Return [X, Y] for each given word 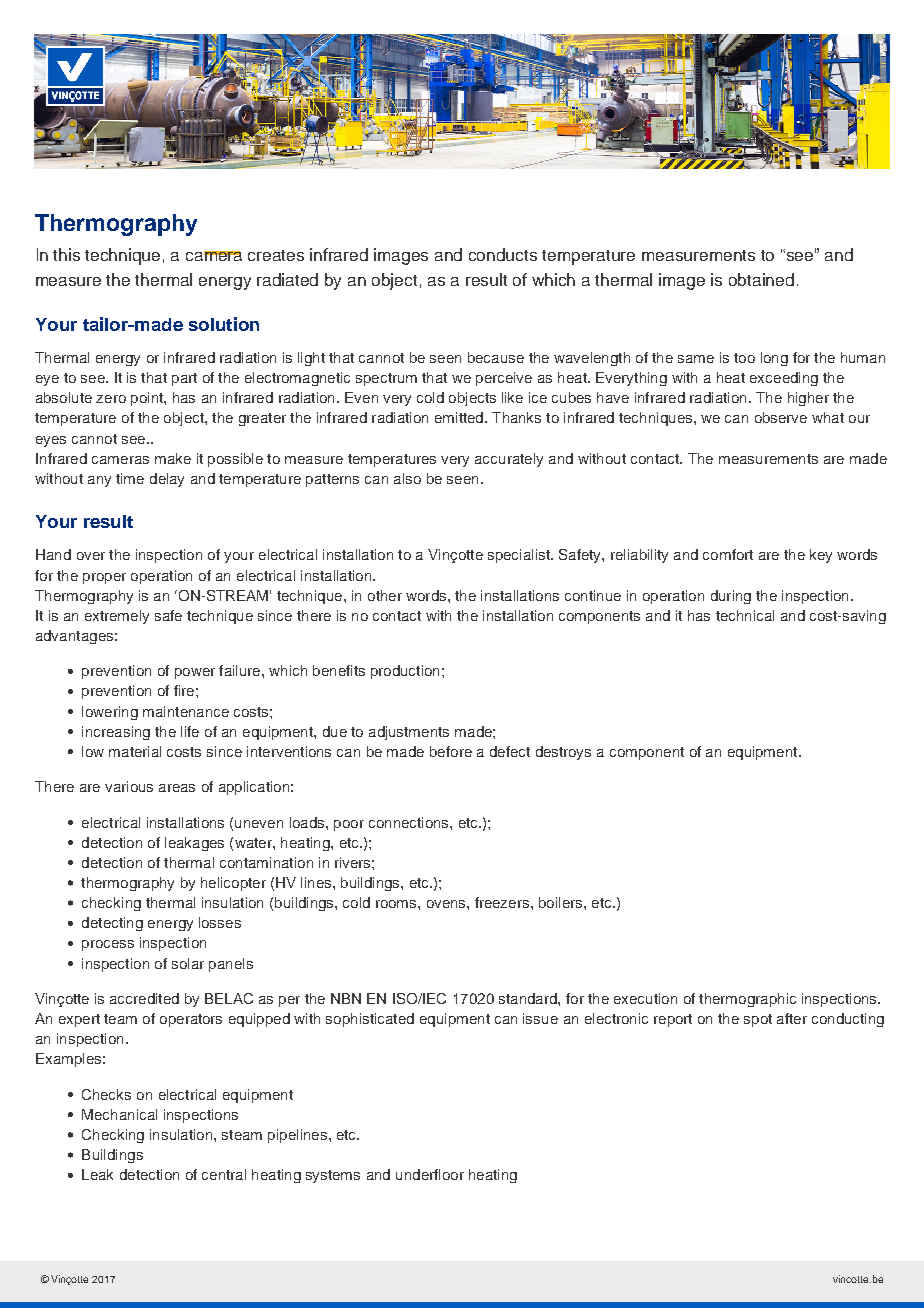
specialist [520, 556]
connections [410, 822]
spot [758, 1020]
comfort [728, 554]
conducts [503, 254]
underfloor [430, 1174]
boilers [562, 902]
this [66, 254]
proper [104, 578]
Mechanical [119, 1114]
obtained [761, 279]
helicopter [233, 884]
